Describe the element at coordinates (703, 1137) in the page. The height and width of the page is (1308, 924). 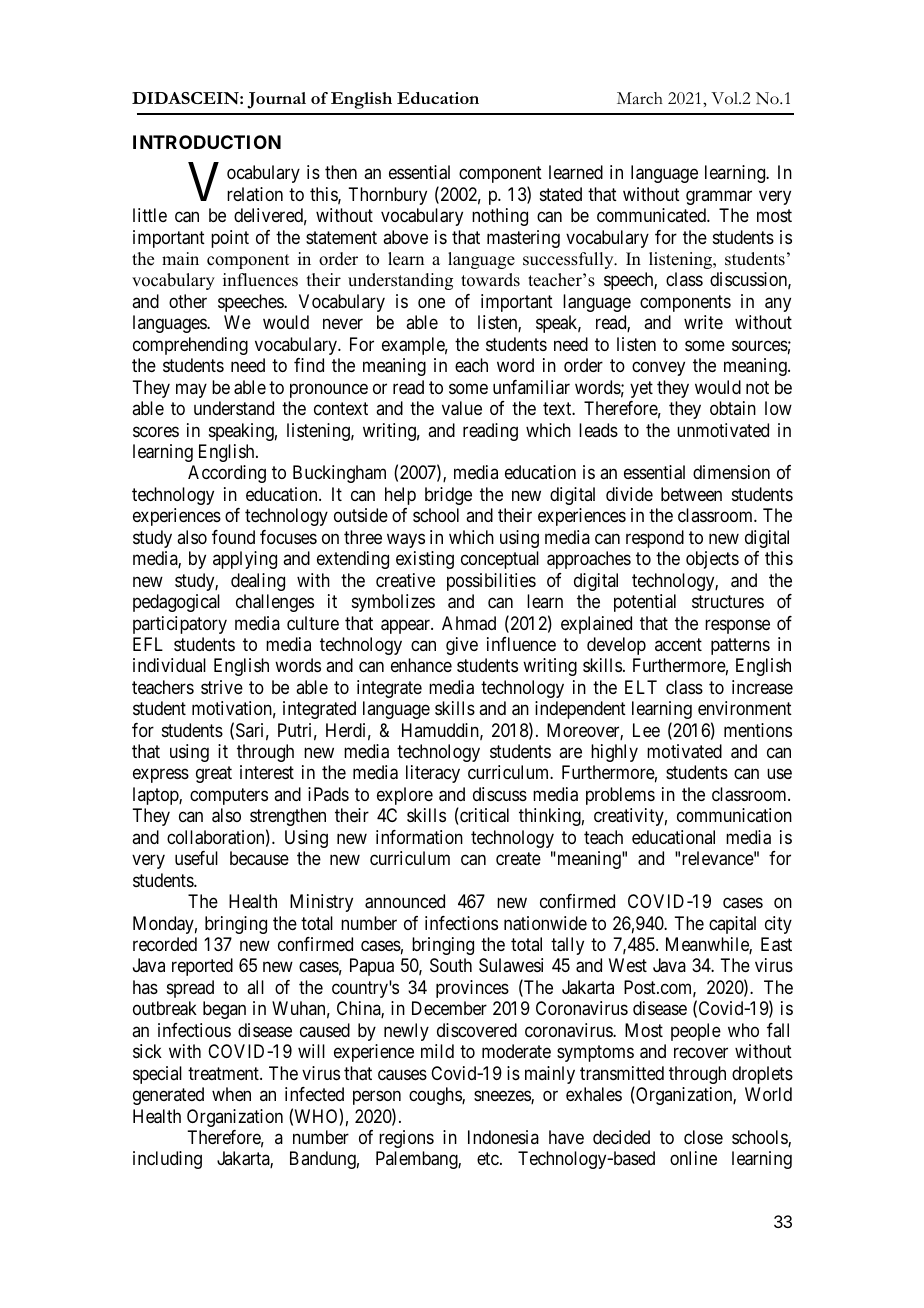
I see `close` at that location.
